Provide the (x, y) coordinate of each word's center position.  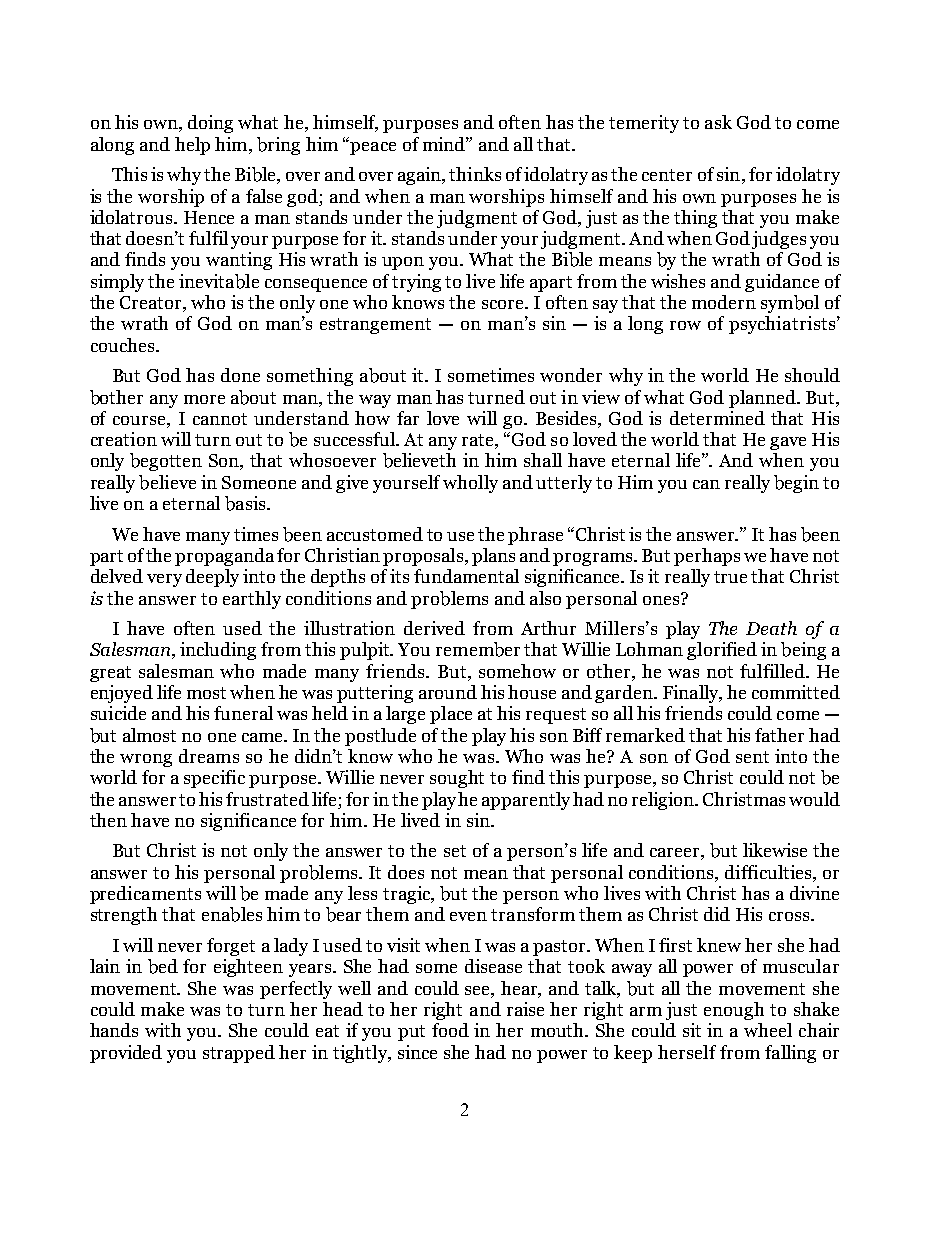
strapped (239, 1054)
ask (718, 122)
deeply (212, 578)
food (450, 1030)
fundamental (466, 576)
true (730, 577)
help (192, 146)
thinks (475, 174)
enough (734, 1011)
